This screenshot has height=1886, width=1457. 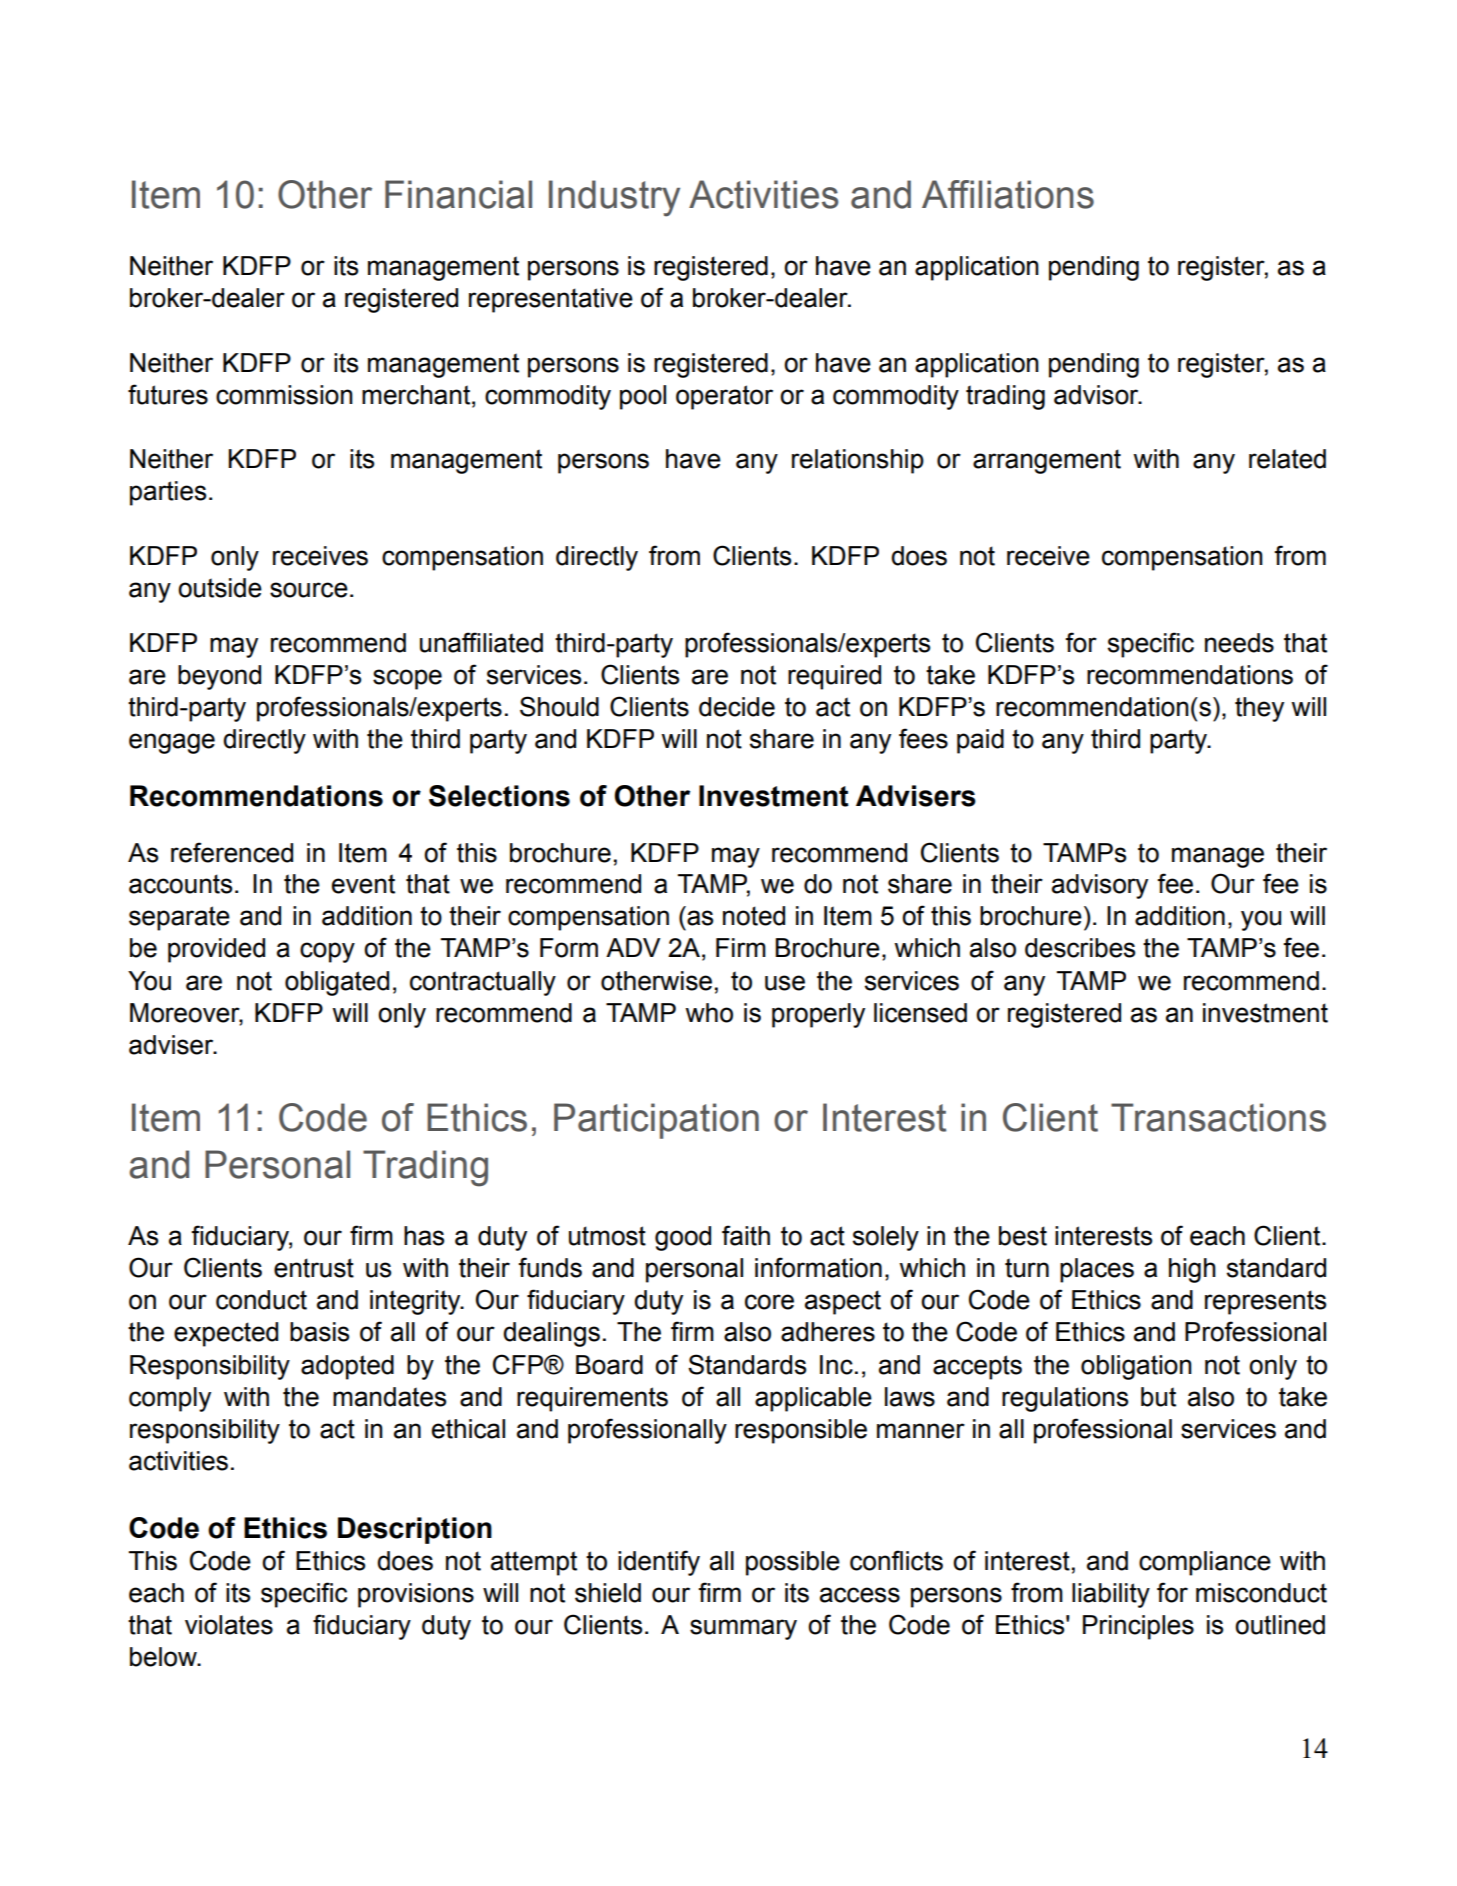 What do you see at coordinates (1008, 194) in the screenshot?
I see `Affiliations` at bounding box center [1008, 194].
